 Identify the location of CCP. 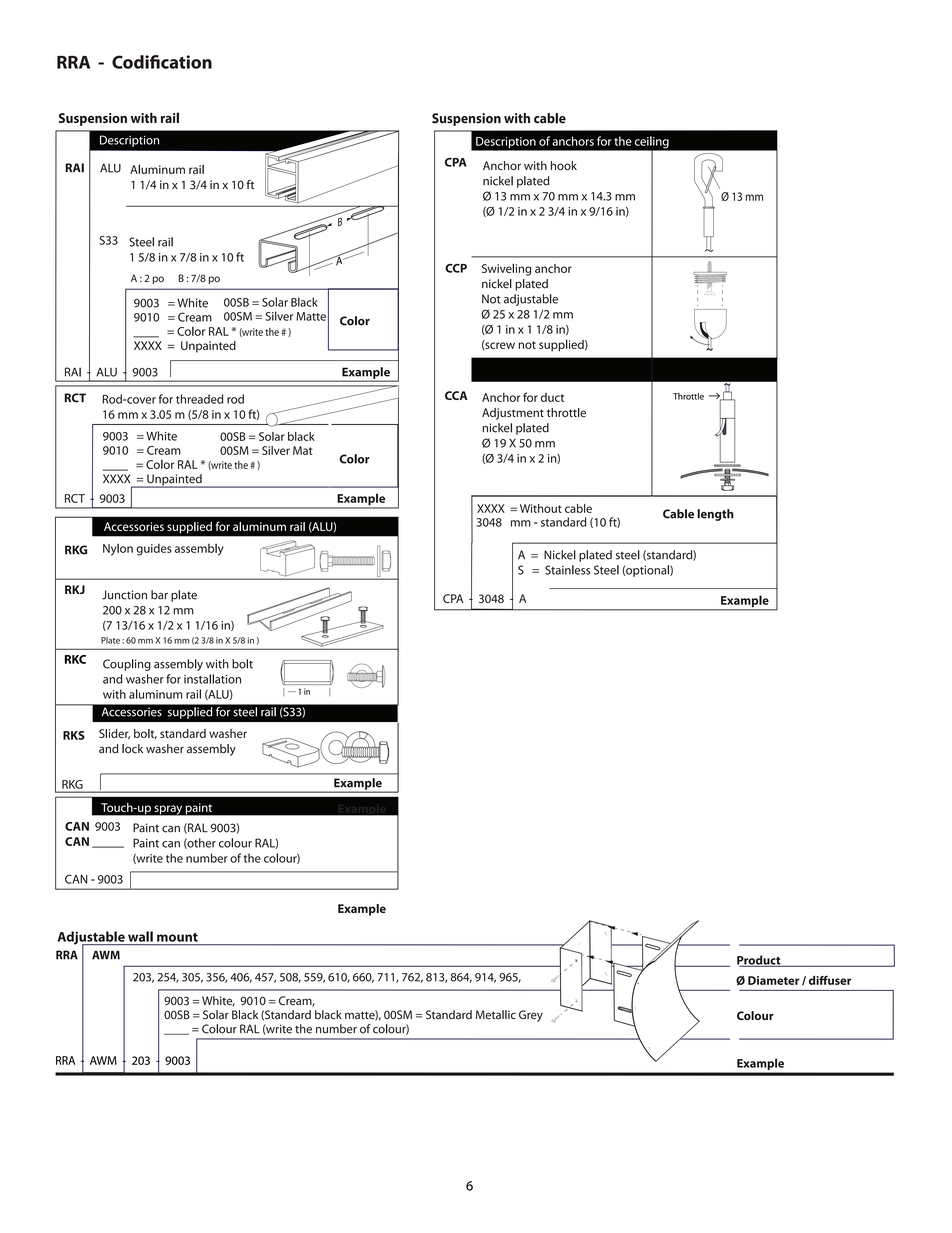
(456, 268).
